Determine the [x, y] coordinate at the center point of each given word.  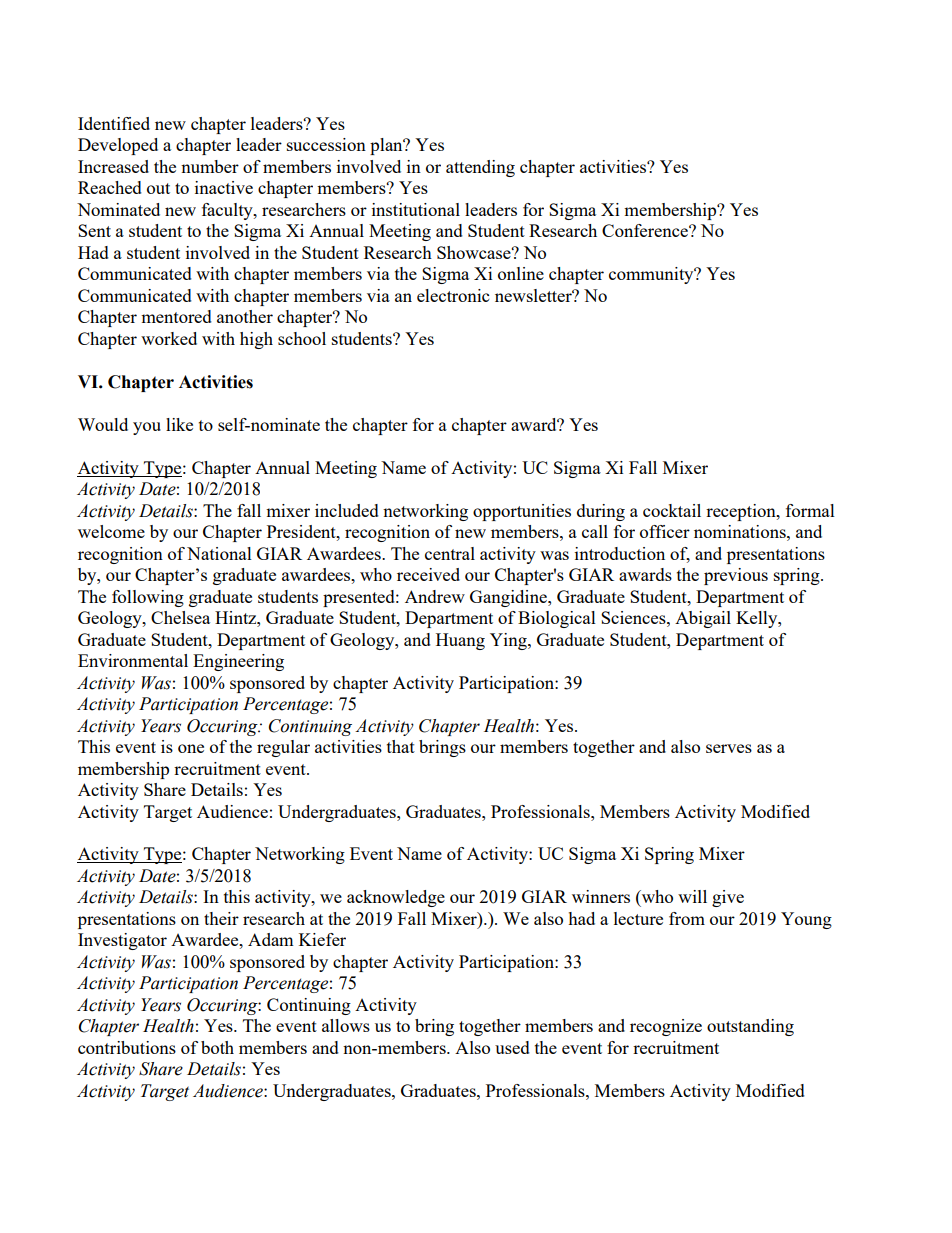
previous [736, 576]
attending [480, 168]
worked [169, 338]
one [191, 748]
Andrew [435, 596]
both [217, 1047]
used [512, 1047]
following [148, 598]
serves [729, 748]
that [401, 746]
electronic [453, 295]
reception [742, 512]
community [652, 275]
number [210, 166]
